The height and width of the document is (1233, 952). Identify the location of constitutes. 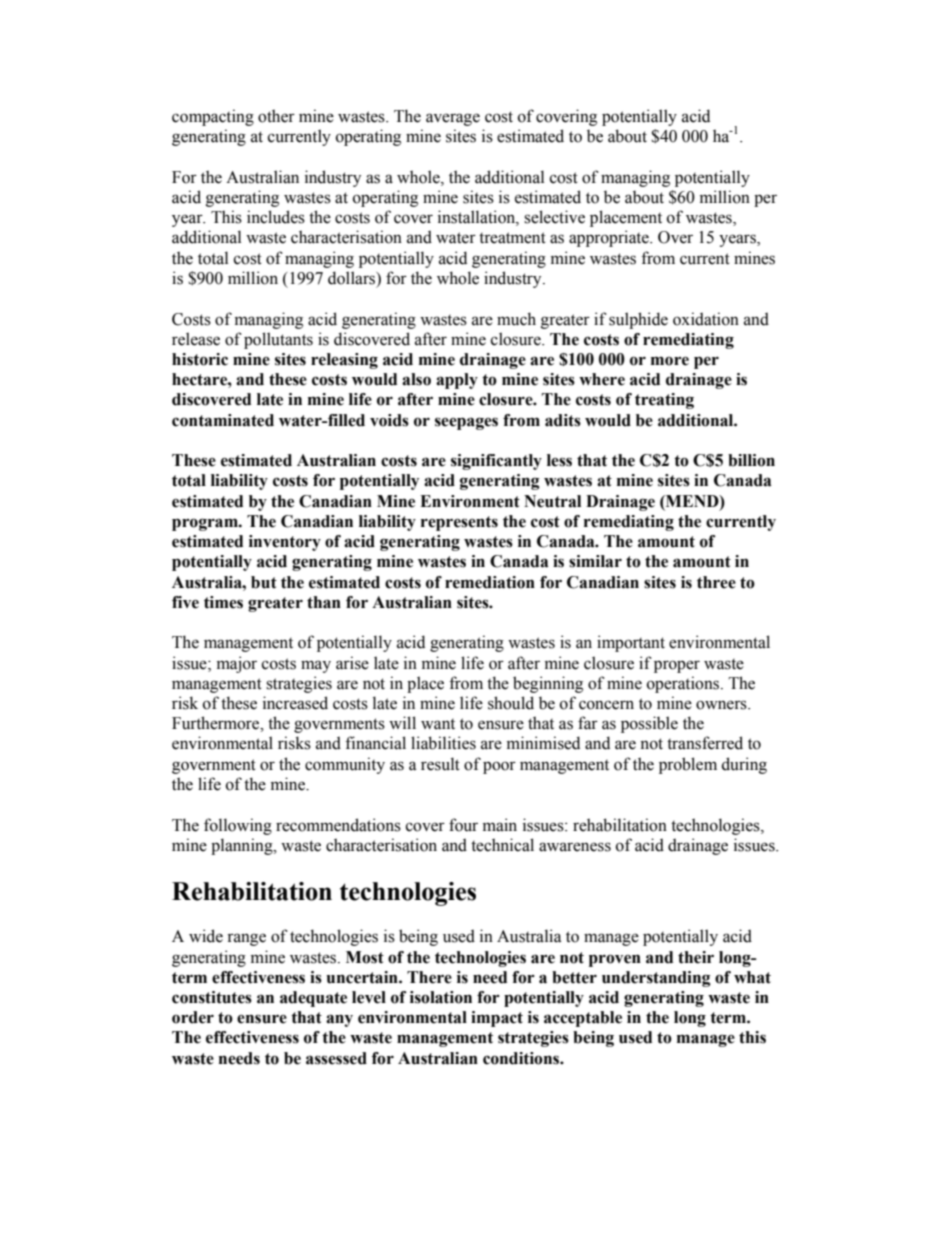
(212, 997).
